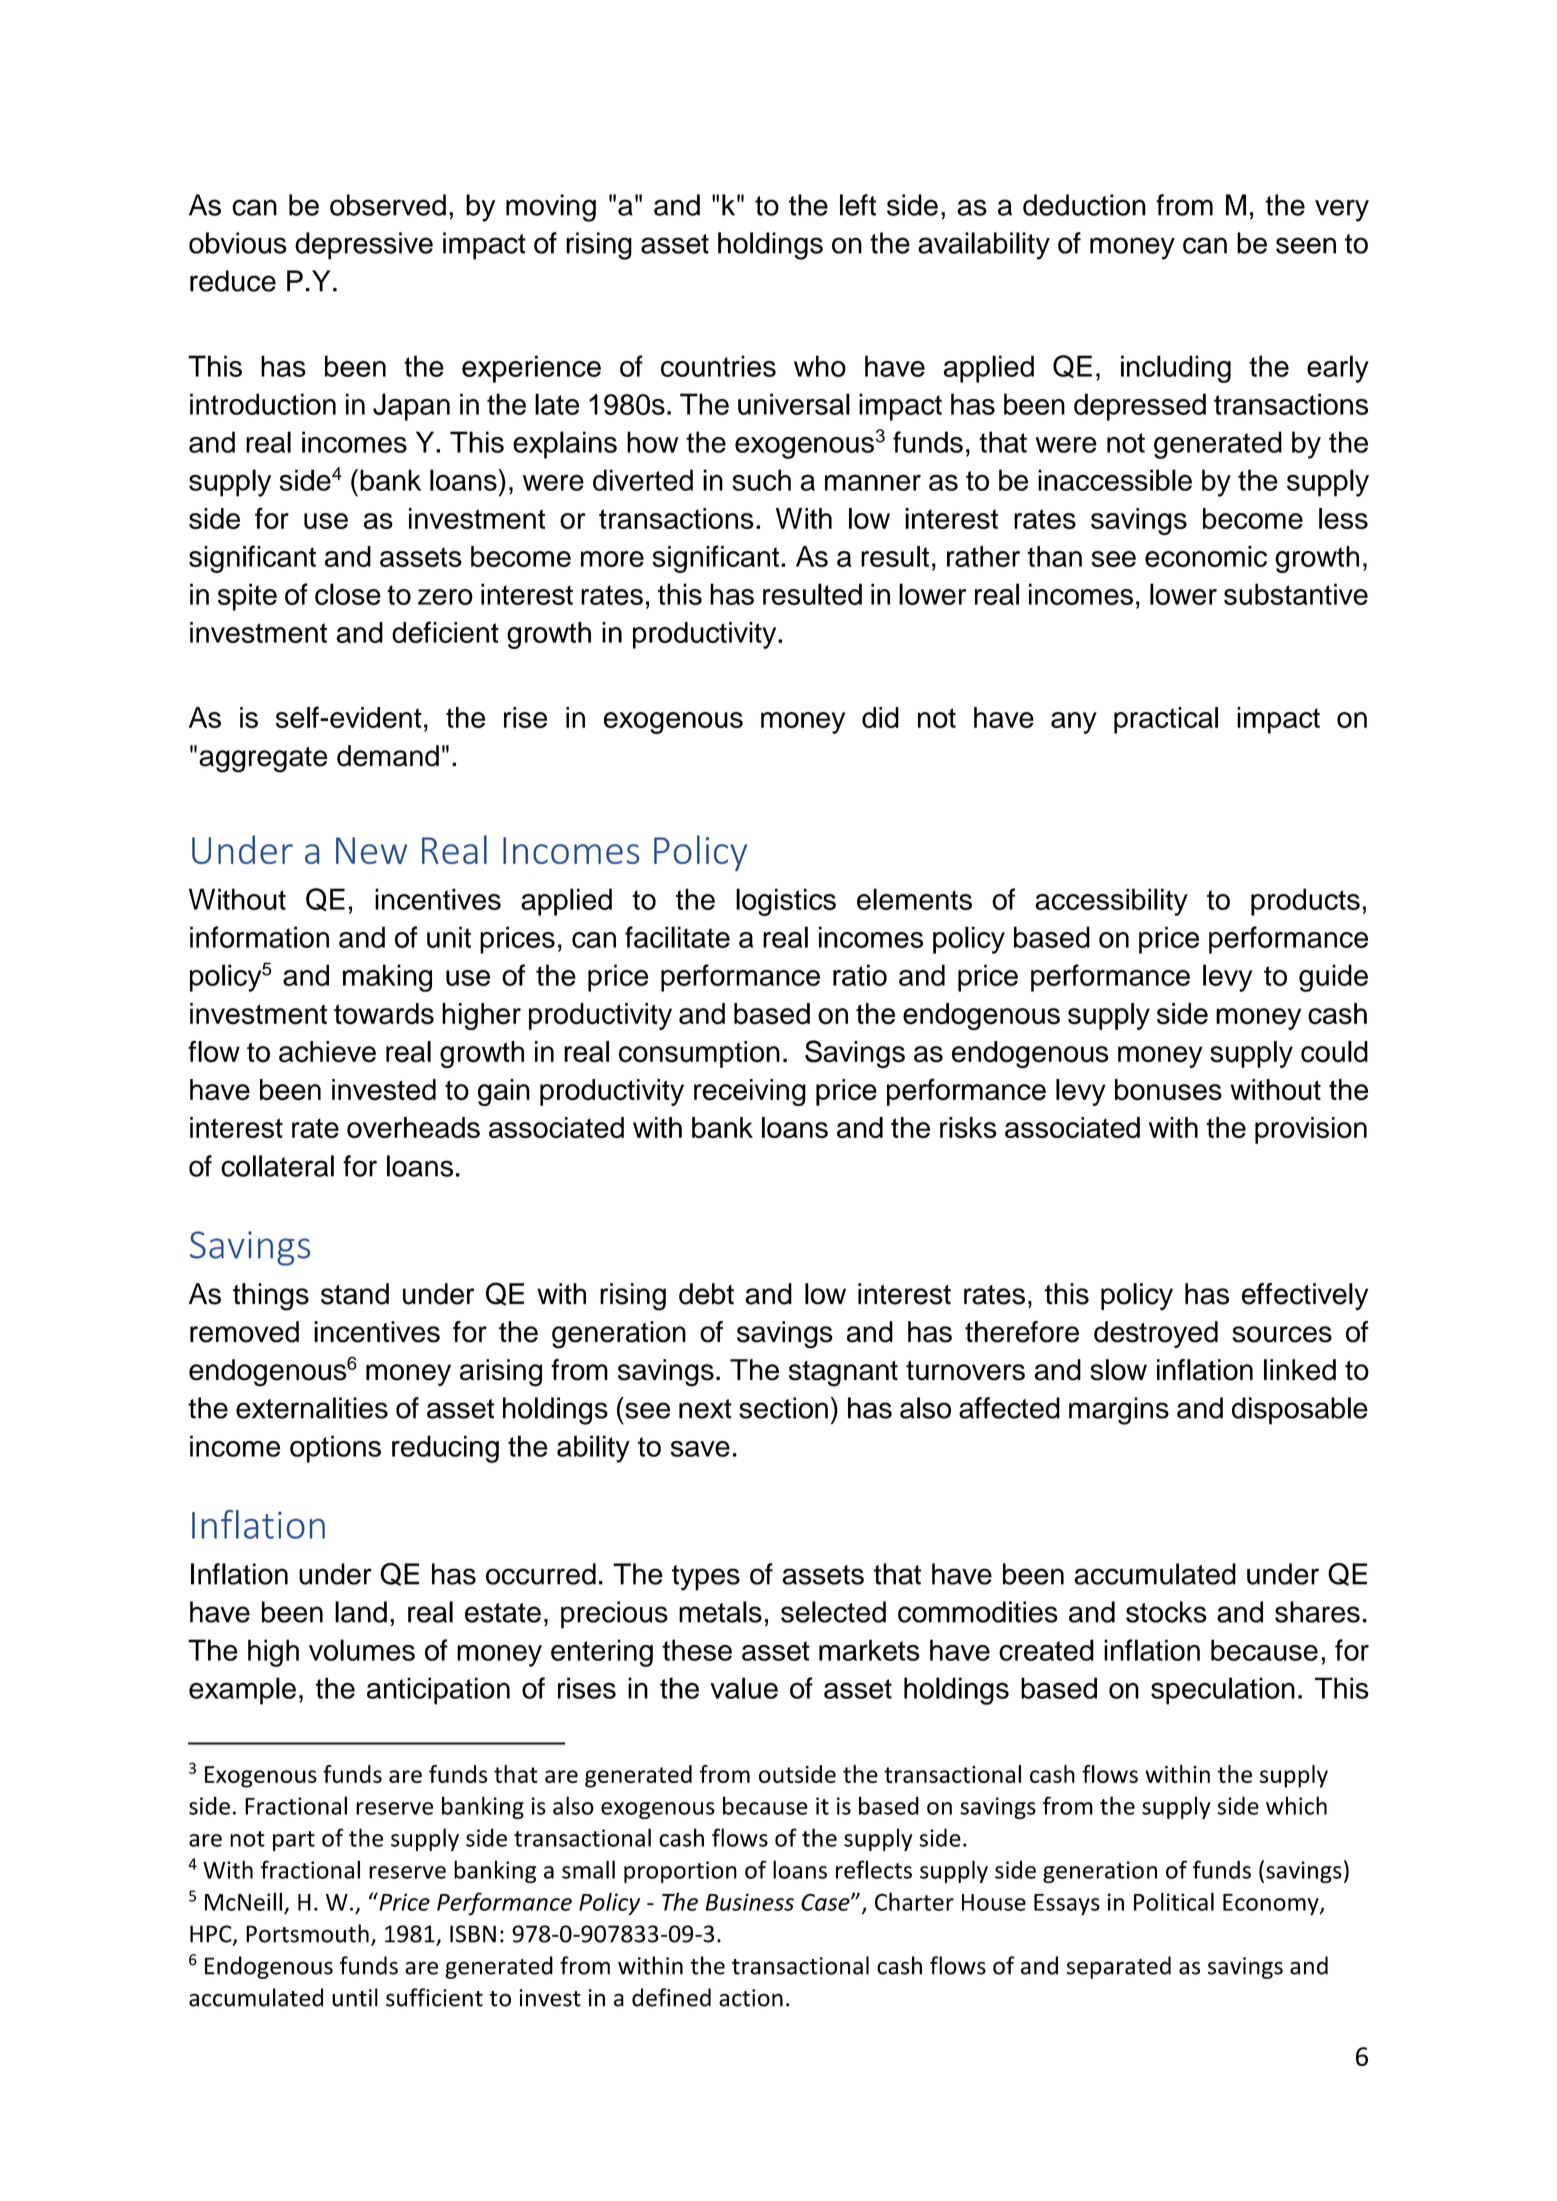 Image resolution: width=1557 pixels, height=2201 pixels. I want to click on depressive, so click(364, 246).
